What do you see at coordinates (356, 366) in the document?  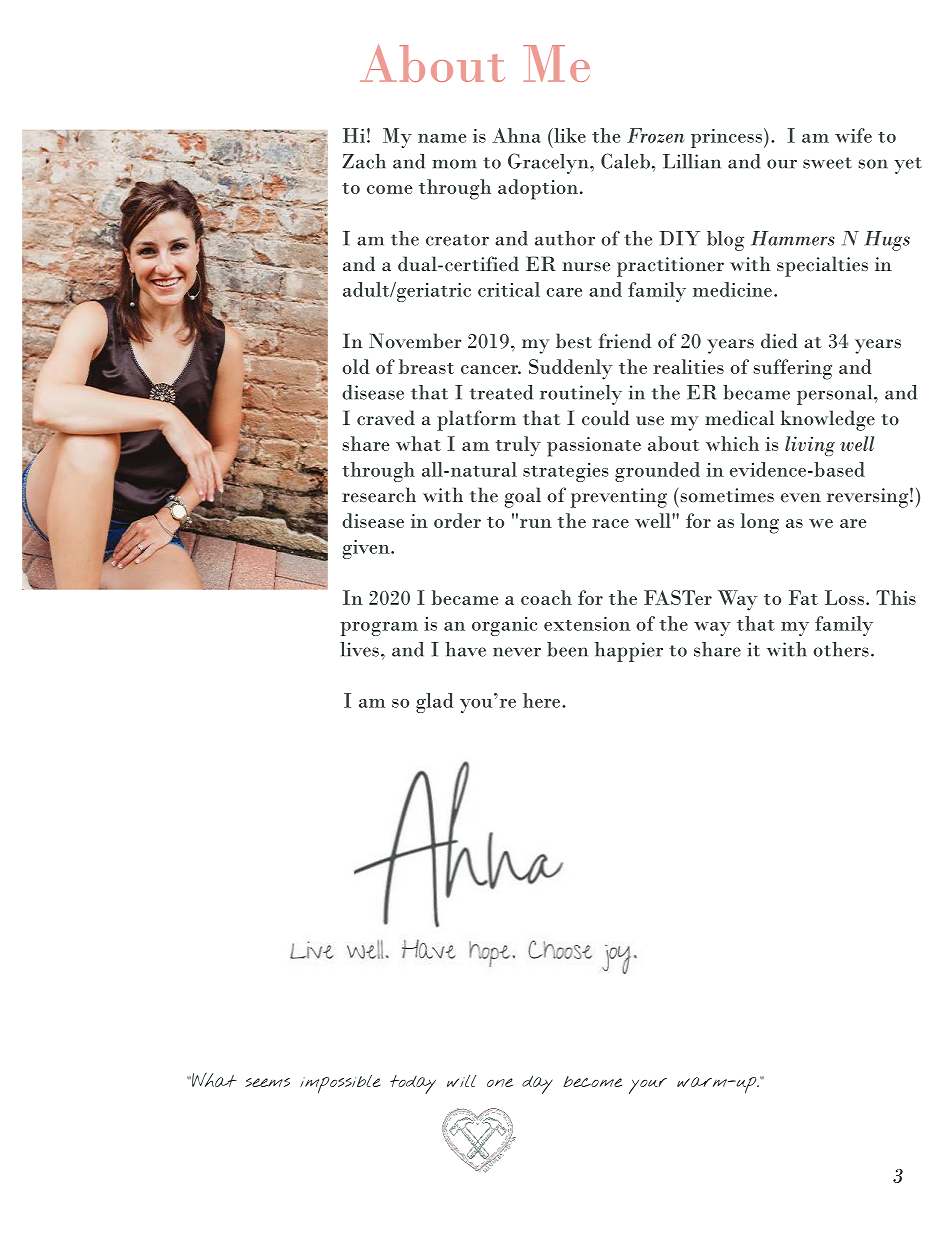 I see `old` at bounding box center [356, 366].
